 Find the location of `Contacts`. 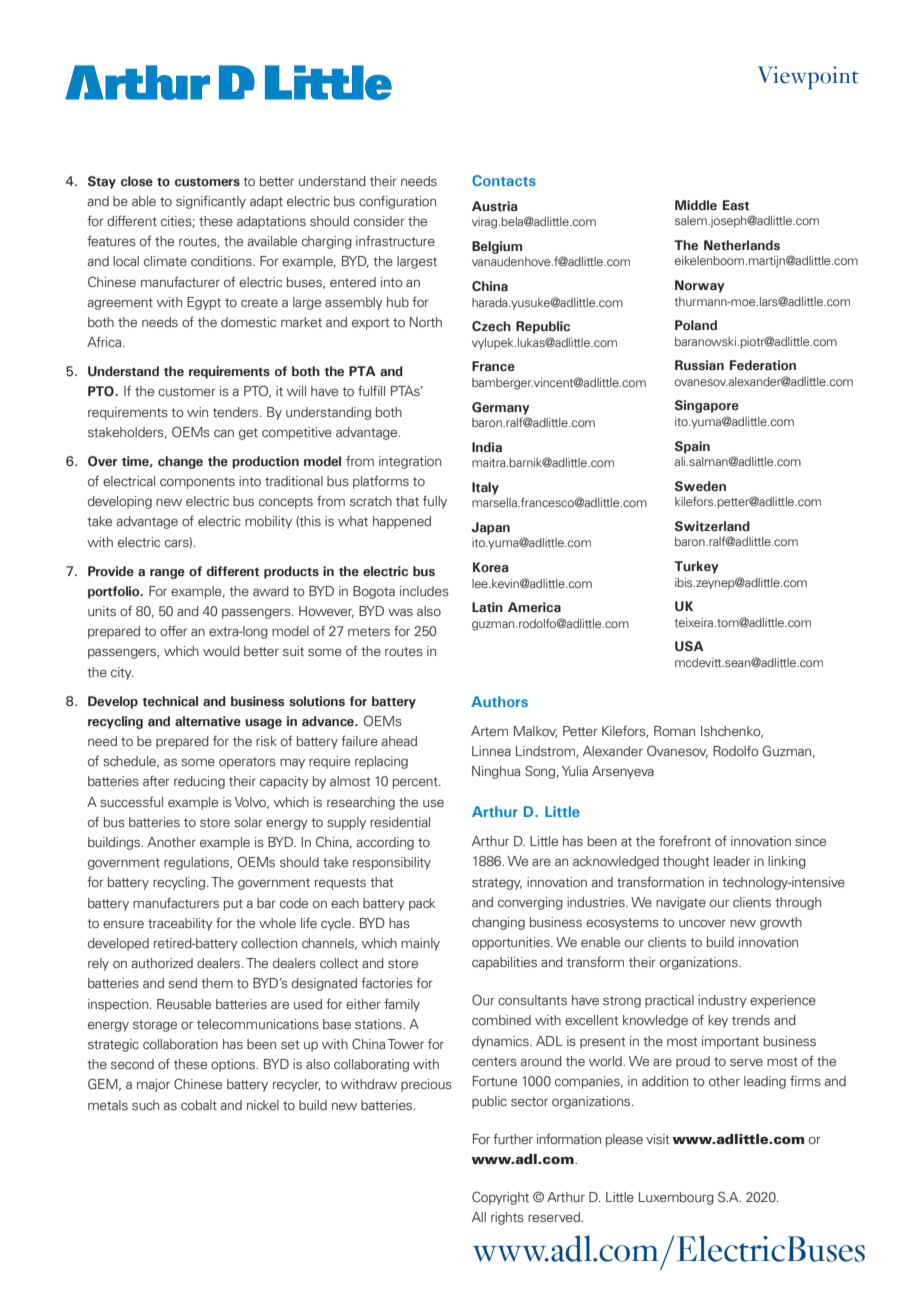

Contacts is located at coordinates (504, 180).
